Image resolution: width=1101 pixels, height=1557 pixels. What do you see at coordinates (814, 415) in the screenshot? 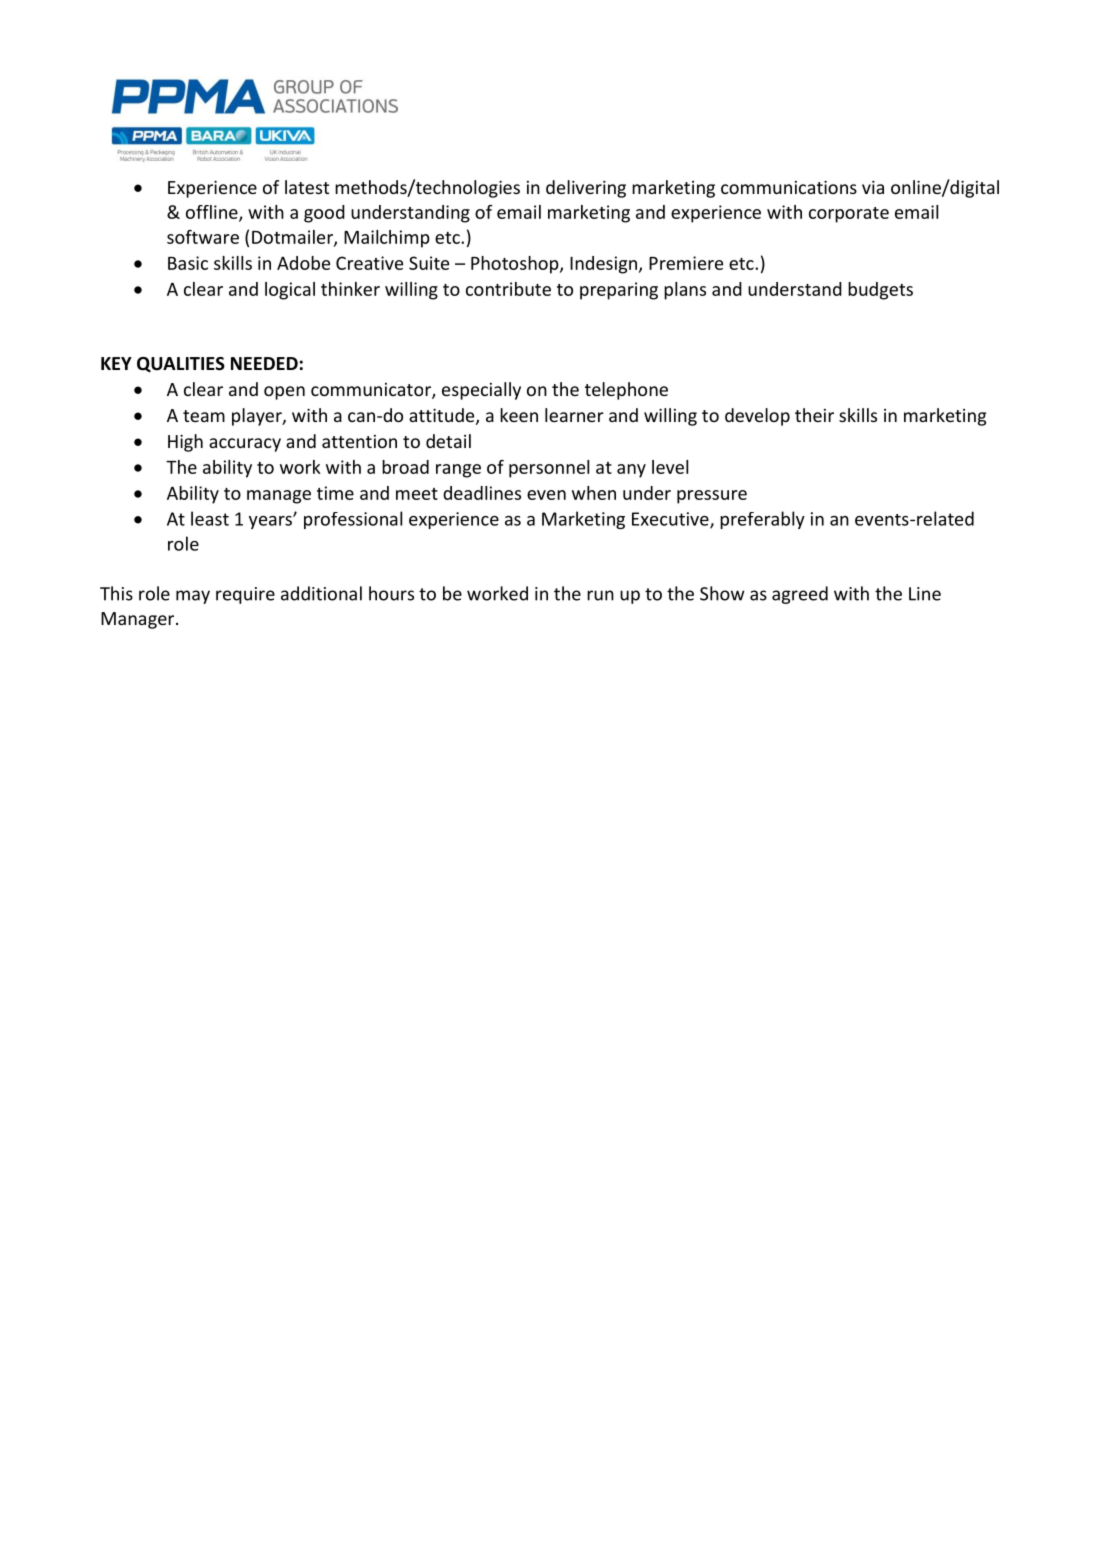
I see `their` at bounding box center [814, 415].
